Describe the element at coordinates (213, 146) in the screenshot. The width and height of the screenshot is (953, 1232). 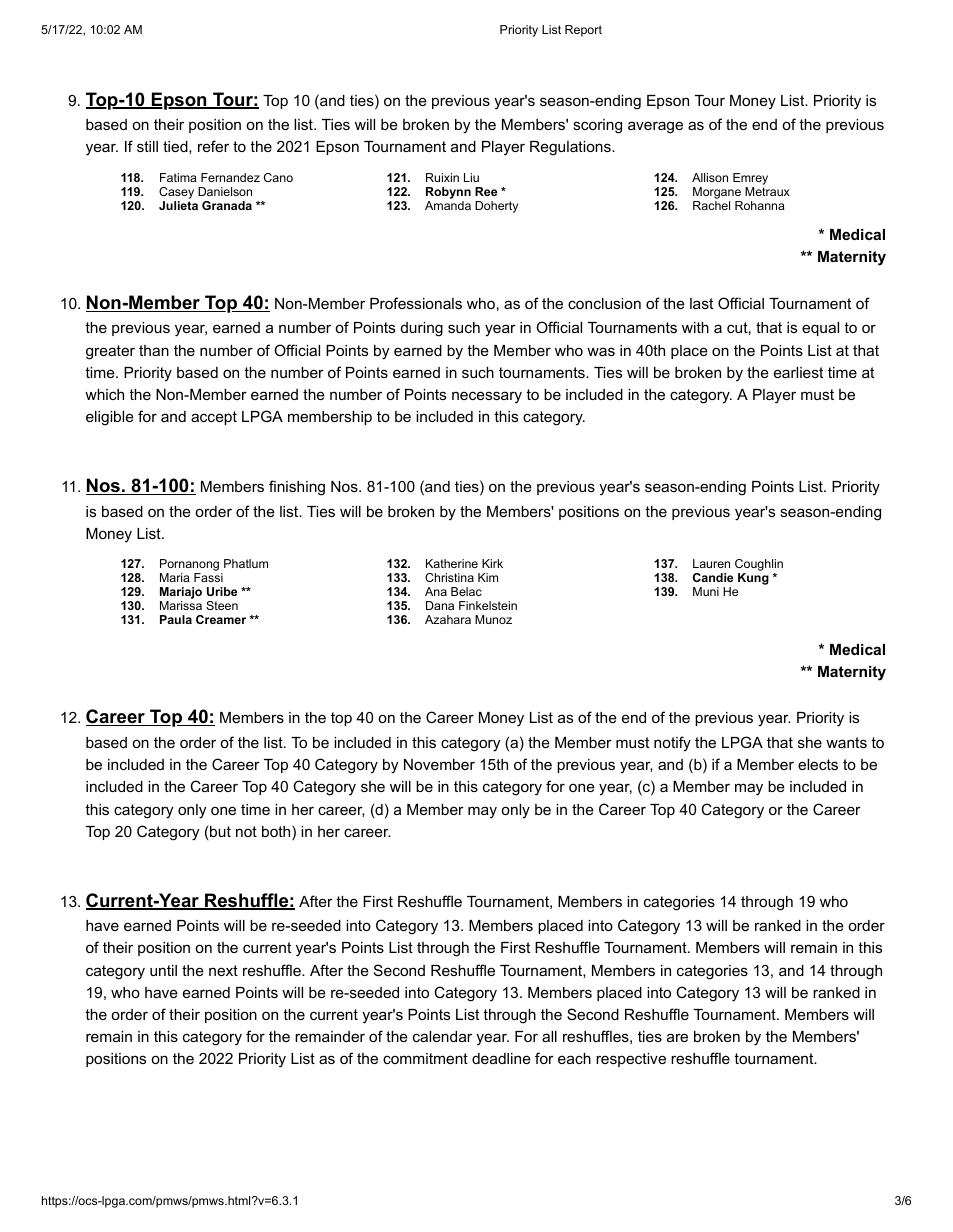
I see `refer` at that location.
